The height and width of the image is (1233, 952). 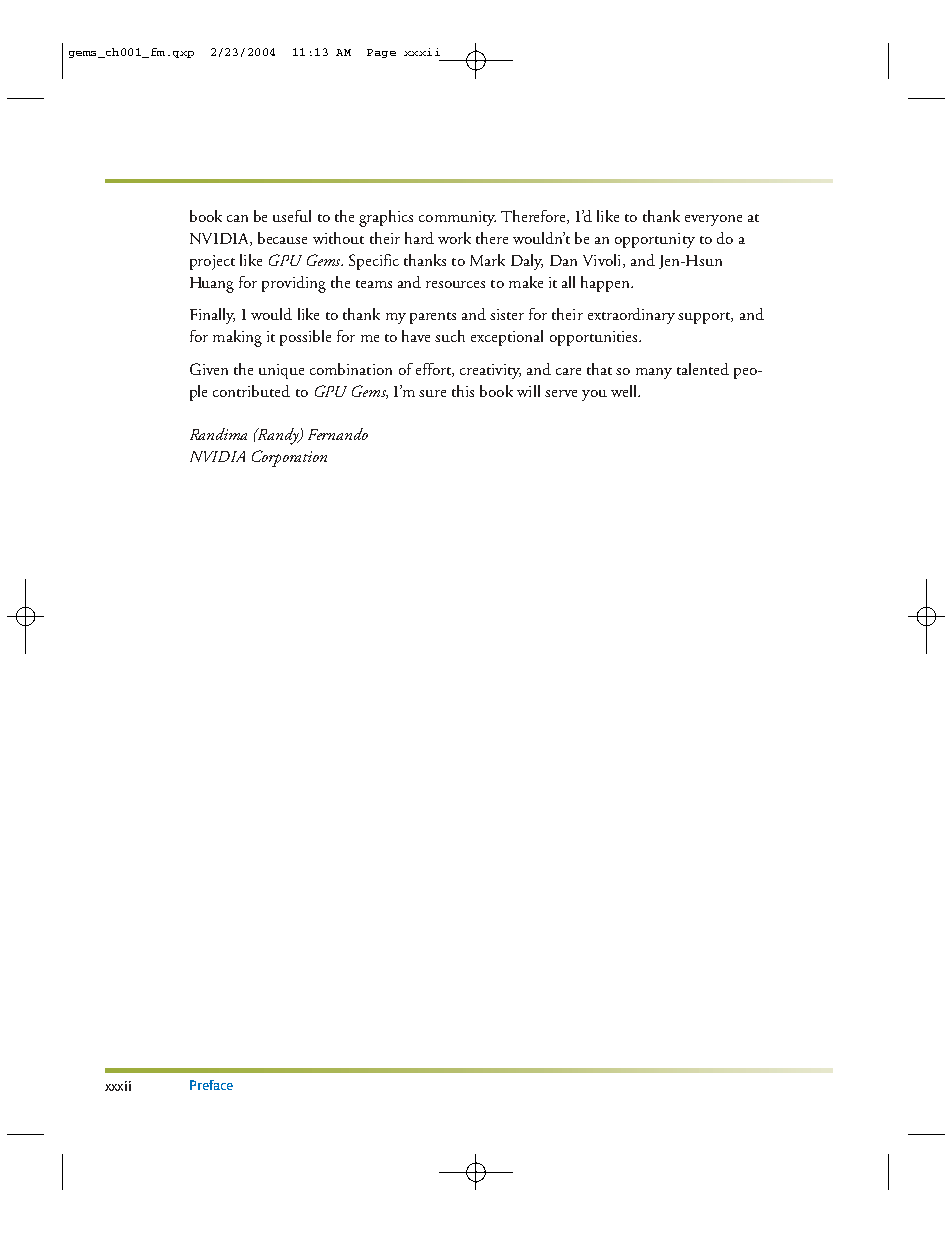 I want to click on you, so click(x=594, y=395).
